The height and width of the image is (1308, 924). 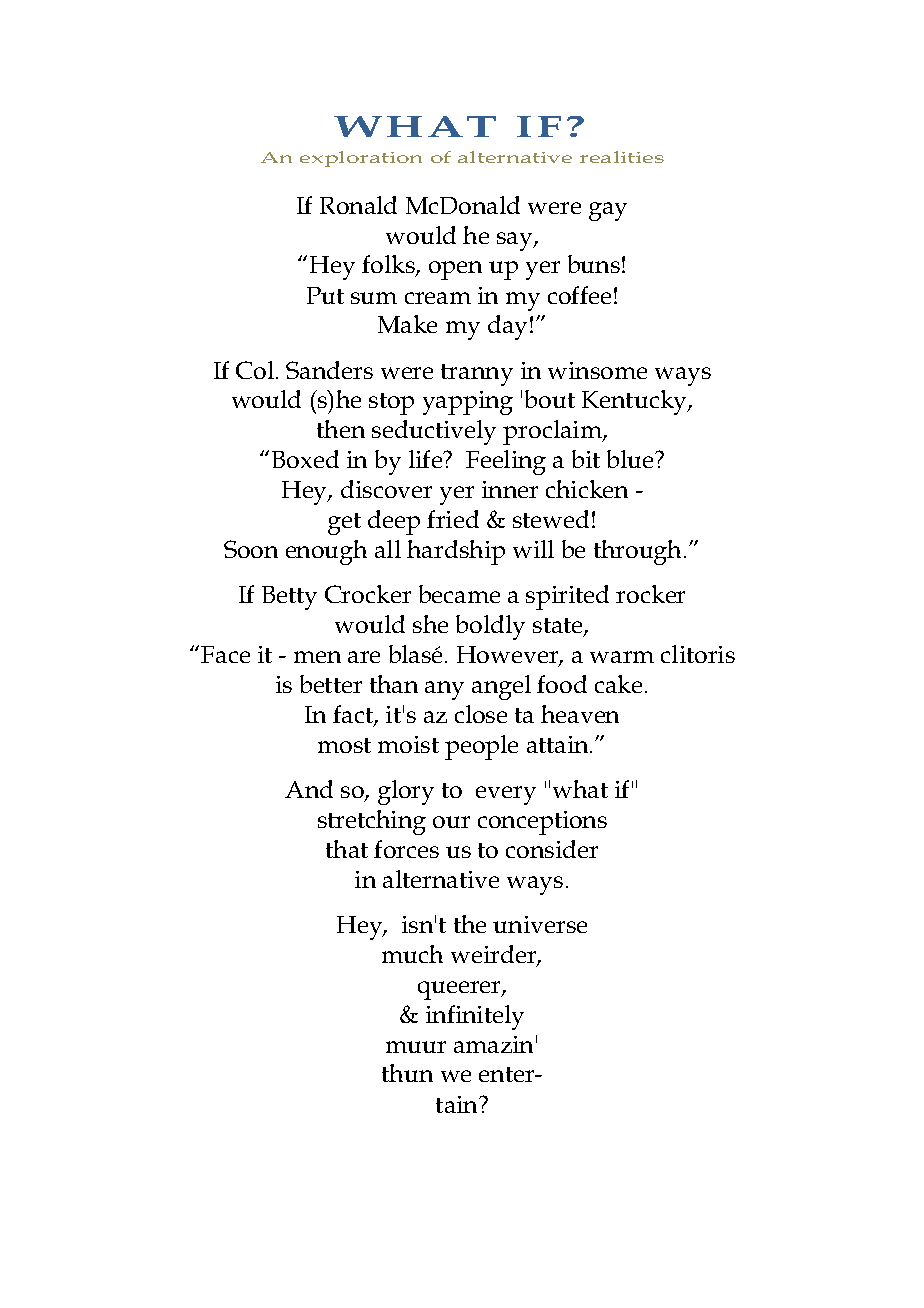 What do you see at coordinates (622, 657) in the image?
I see `warm` at bounding box center [622, 657].
